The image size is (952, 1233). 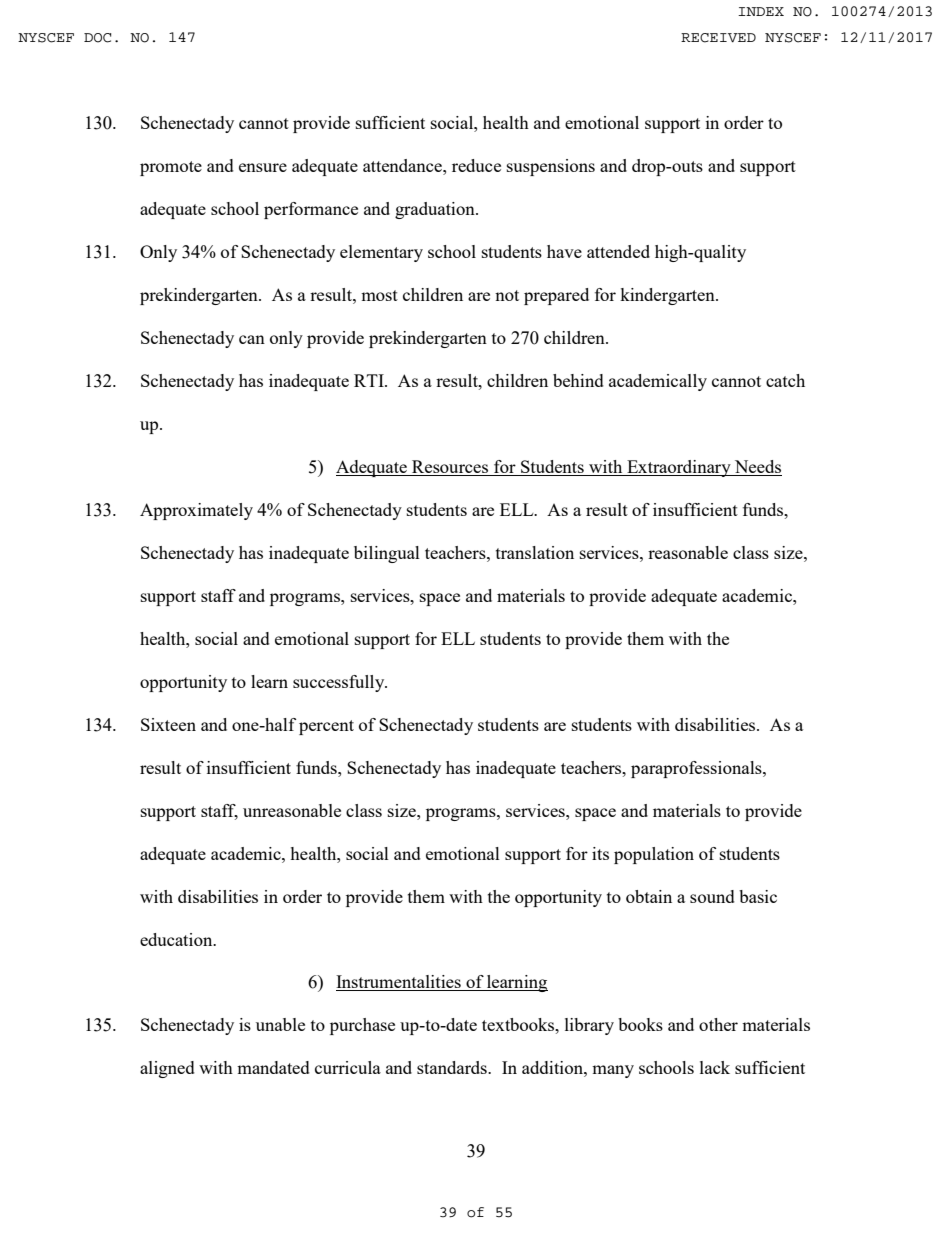 I want to click on aligned, so click(x=167, y=1069).
